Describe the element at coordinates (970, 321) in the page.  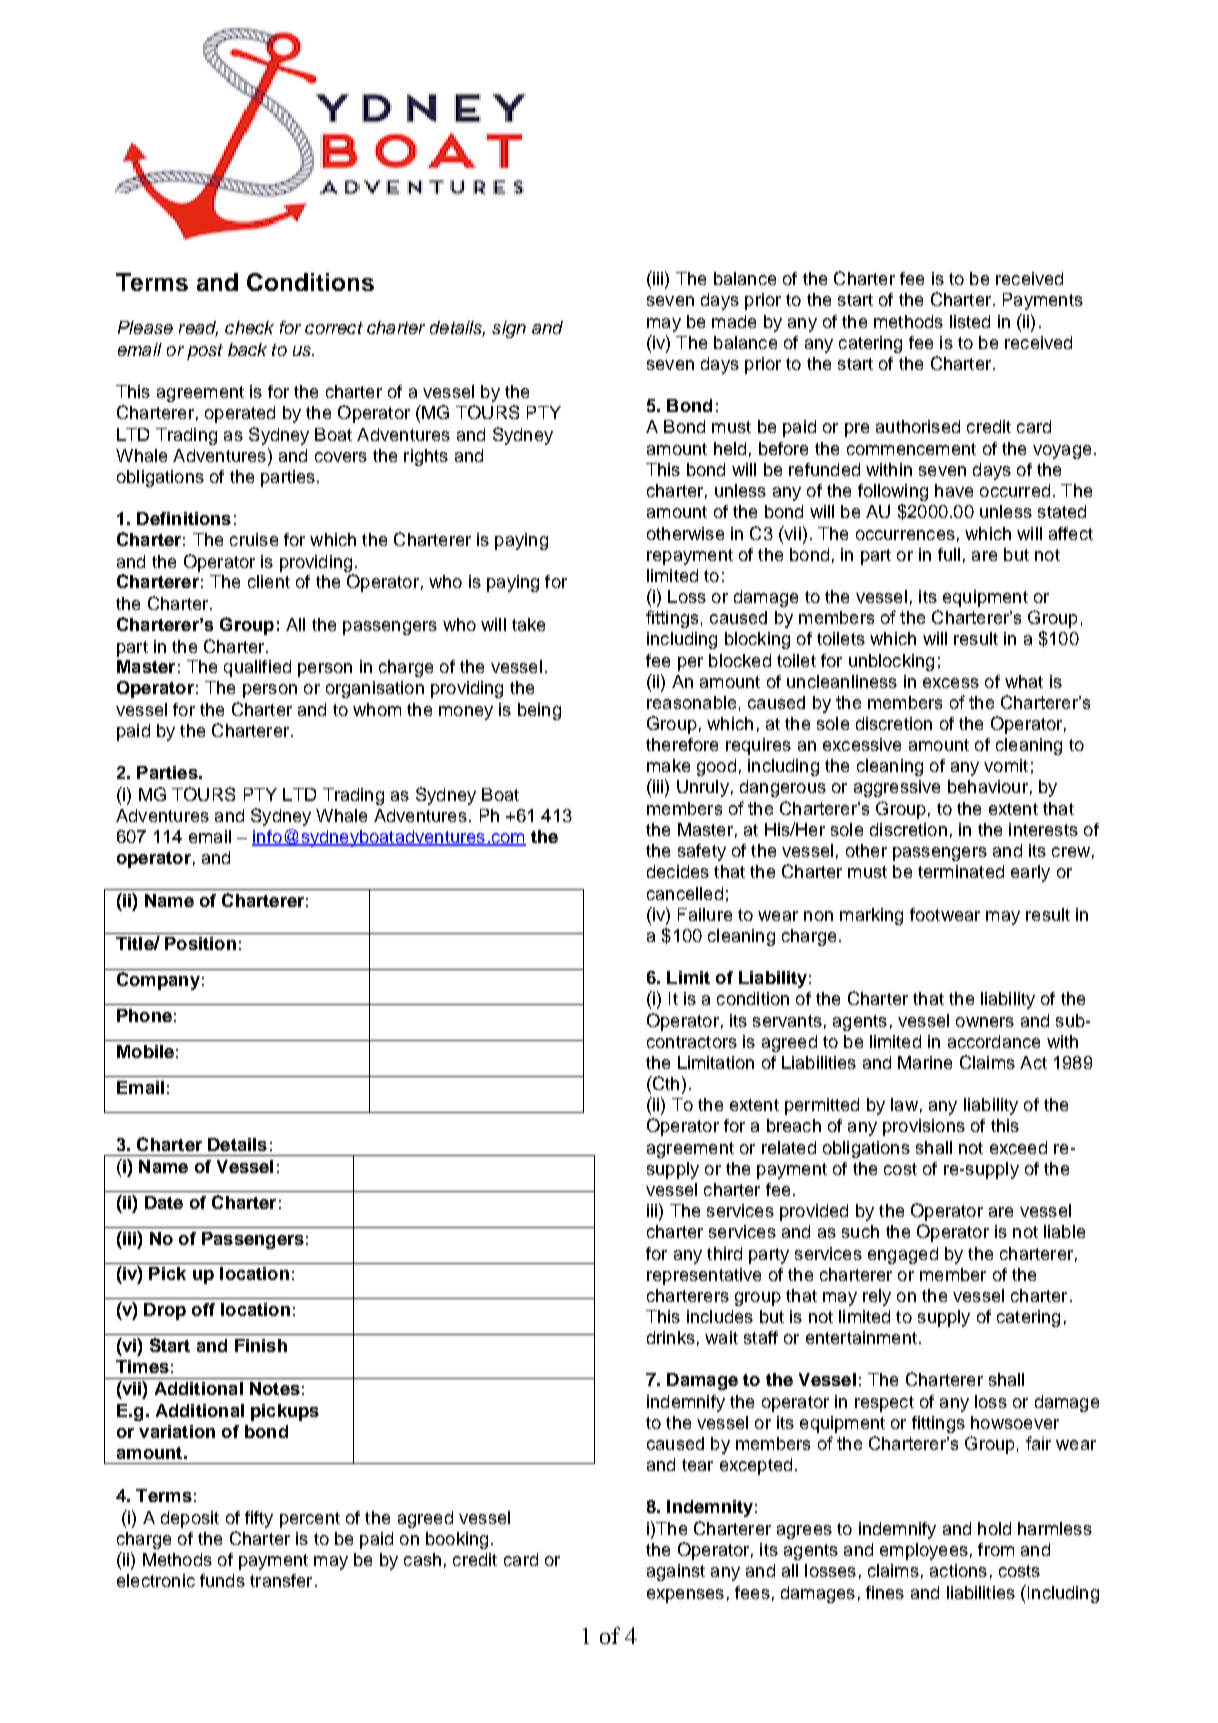
I see `listed` at that location.
